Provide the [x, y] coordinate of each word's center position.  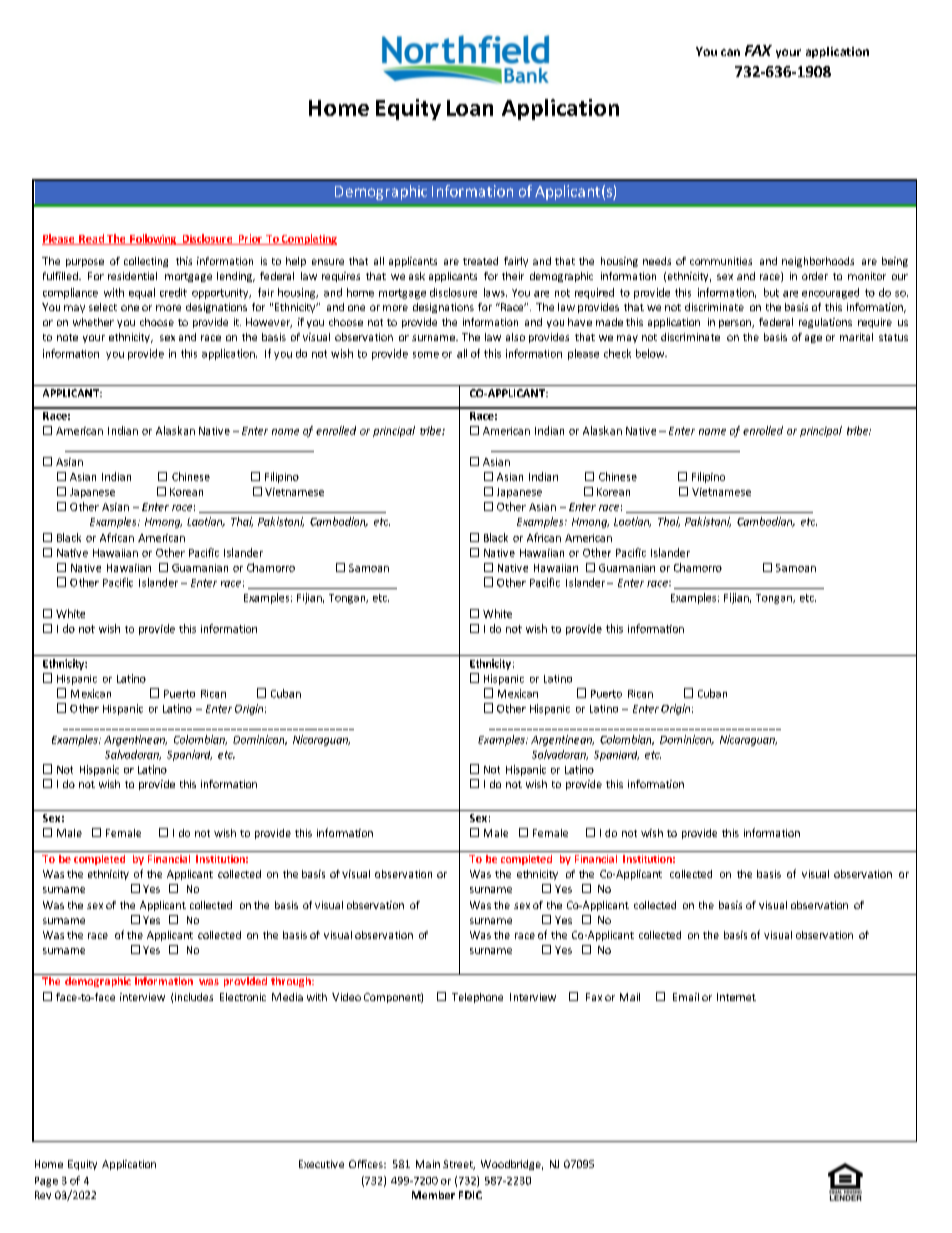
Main [428, 1164]
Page [46, 1182]
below [651, 353]
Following [153, 239]
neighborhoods [818, 262]
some [426, 355]
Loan [470, 108]
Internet [736, 997]
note [67, 337]
